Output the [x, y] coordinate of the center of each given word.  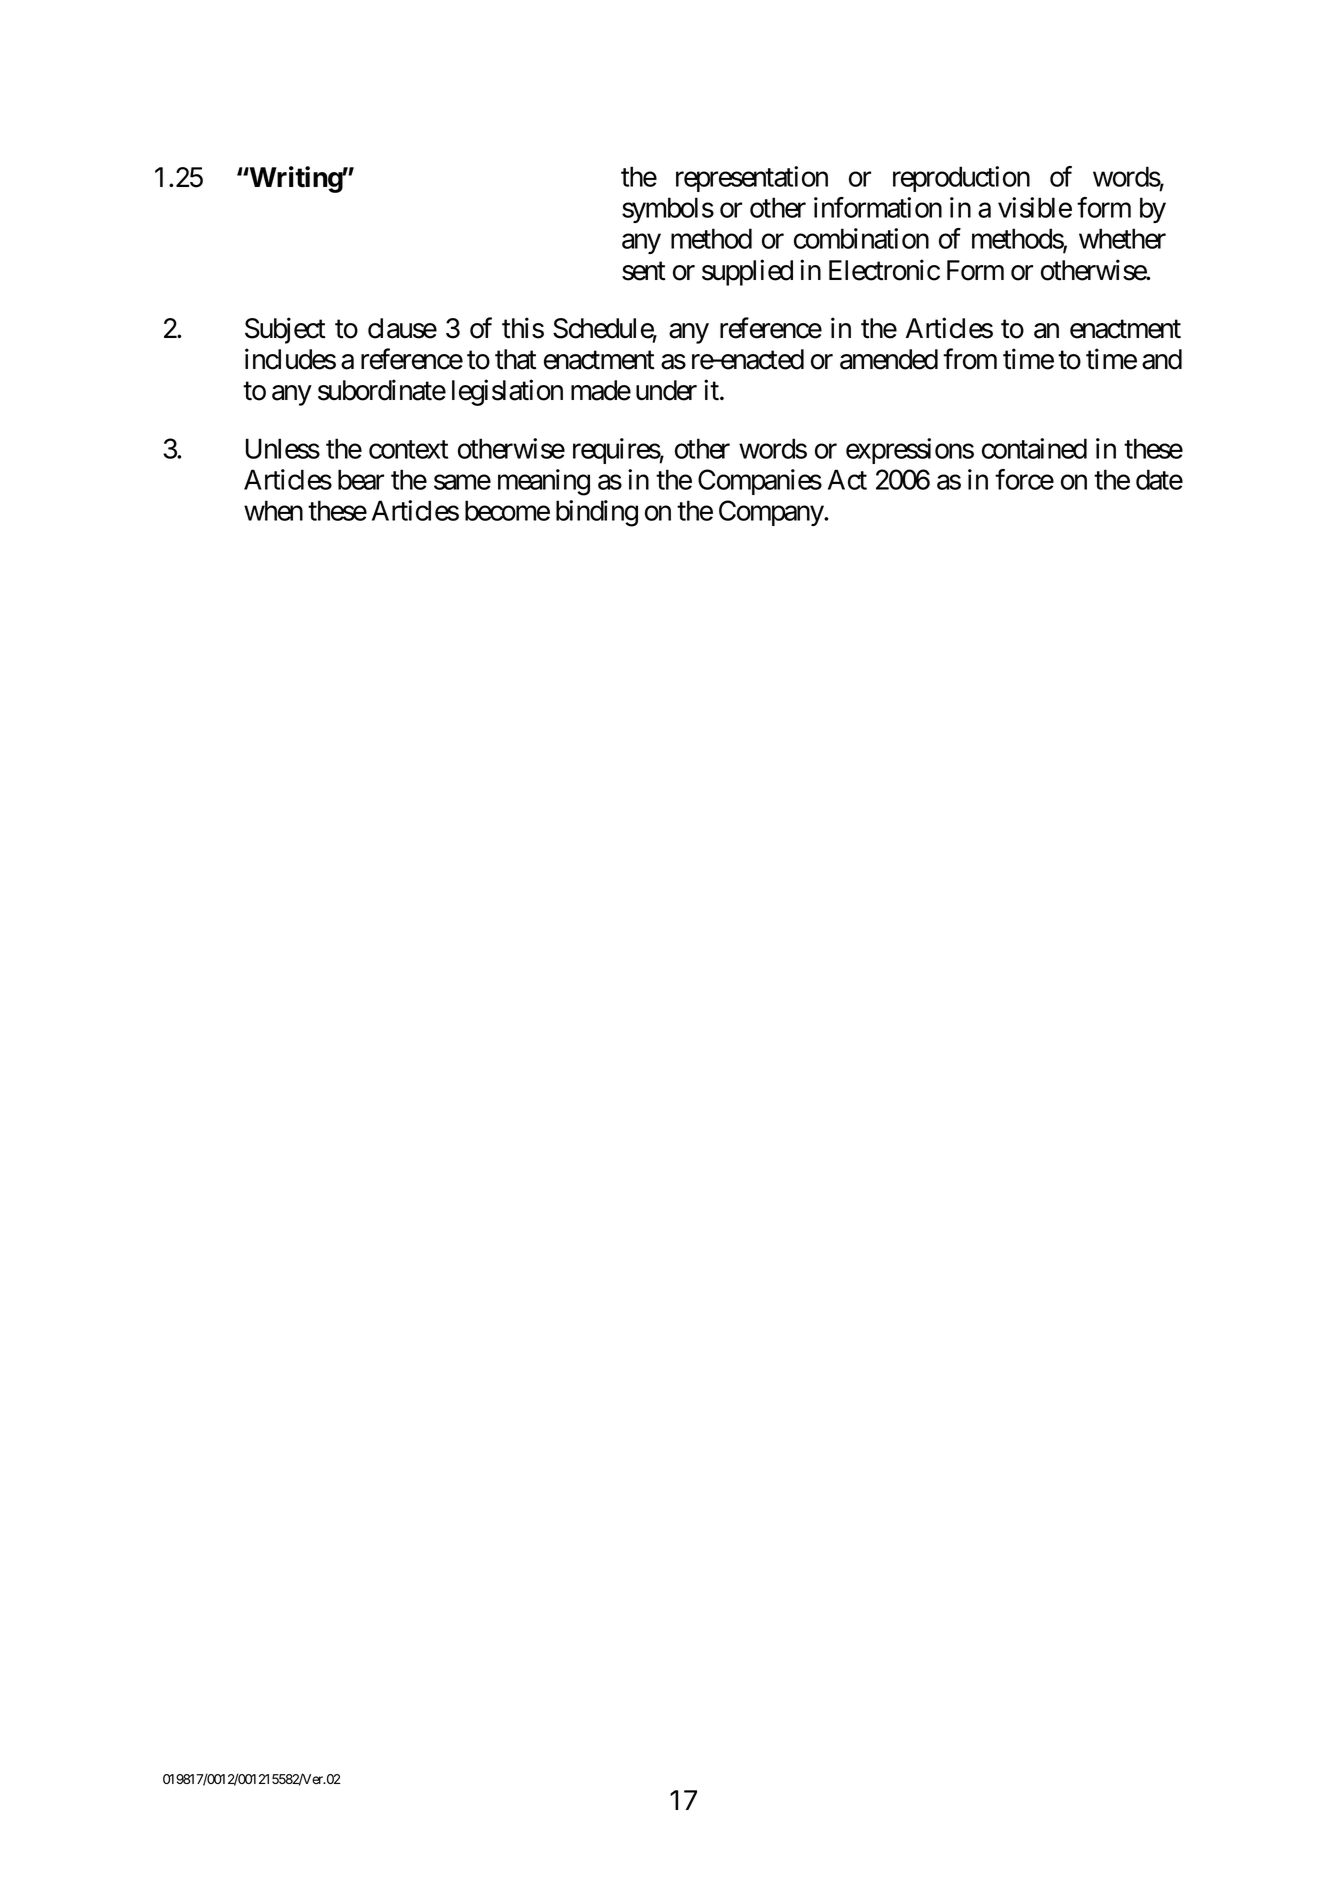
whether [1122, 238]
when [273, 510]
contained [1034, 448]
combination [861, 238]
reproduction [961, 179]
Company [772, 513]
